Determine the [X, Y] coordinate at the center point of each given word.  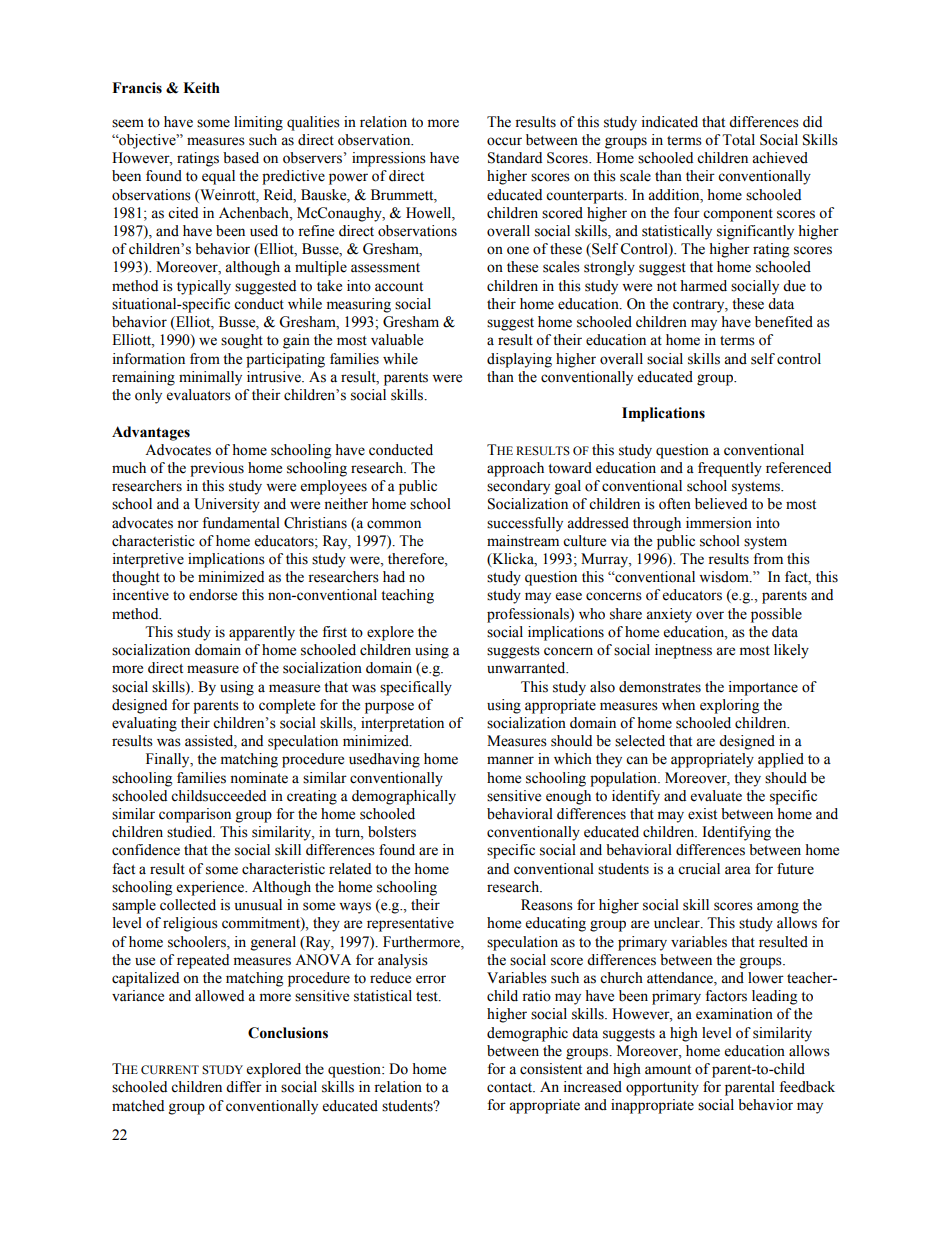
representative [410, 924]
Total [738, 140]
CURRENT [170, 1070]
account [399, 287]
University [227, 505]
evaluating [144, 724]
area [738, 870]
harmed [703, 286]
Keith [201, 88]
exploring [729, 706]
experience [211, 888]
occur [504, 141]
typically [204, 287]
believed [721, 504]
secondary [518, 487]
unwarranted [527, 668]
